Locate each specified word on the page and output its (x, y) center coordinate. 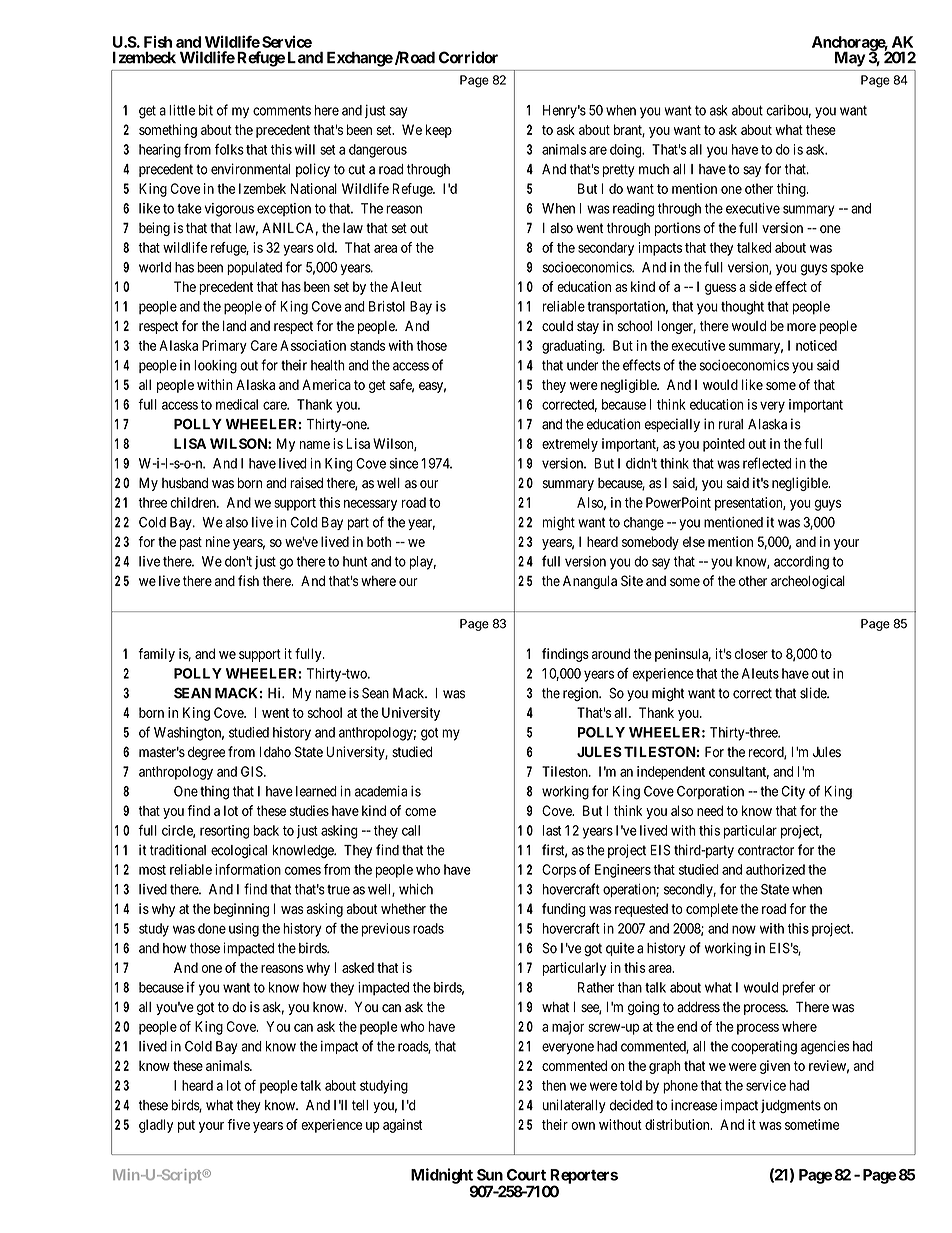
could (557, 326)
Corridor (468, 57)
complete (712, 910)
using (244, 930)
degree (206, 753)
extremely (570, 445)
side (760, 286)
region (582, 694)
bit (206, 110)
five (238, 1124)
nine (218, 541)
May (850, 59)
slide (814, 693)
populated (254, 268)
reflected (767, 463)
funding (564, 910)
